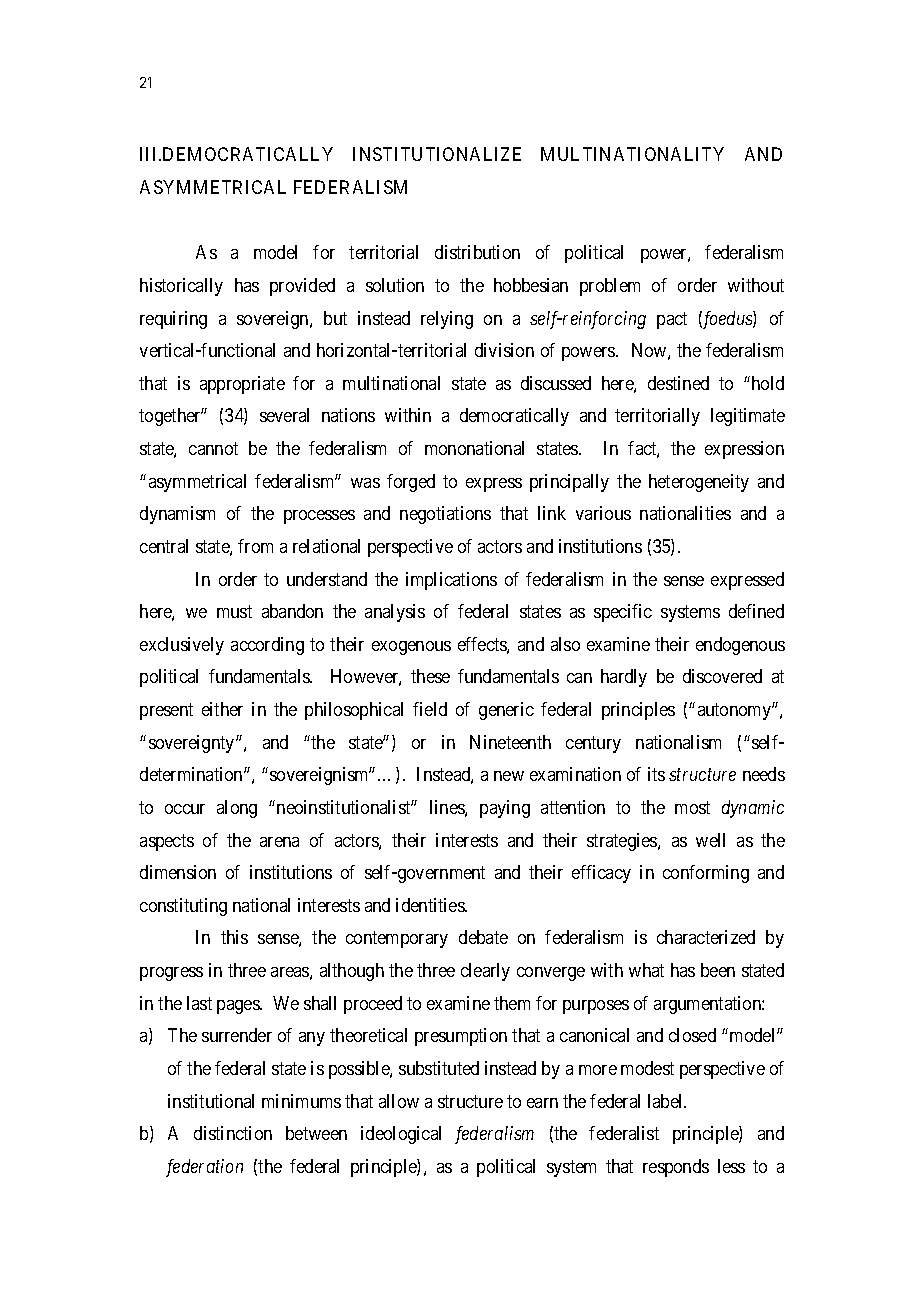 The height and width of the page is (1308, 924). What do you see at coordinates (477, 252) in the page?
I see `distribution` at bounding box center [477, 252].
